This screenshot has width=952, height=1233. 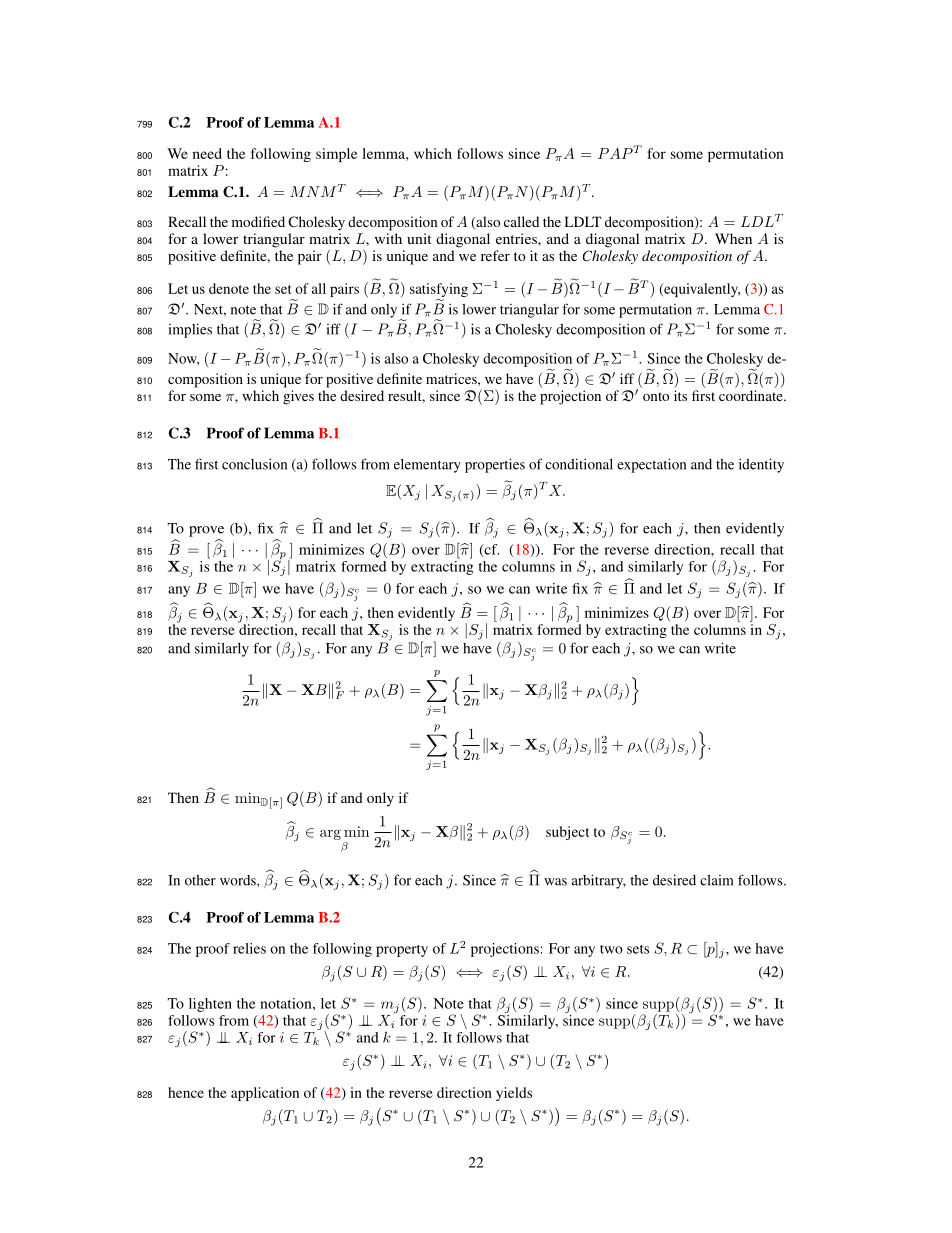 I want to click on modified, so click(x=258, y=221).
